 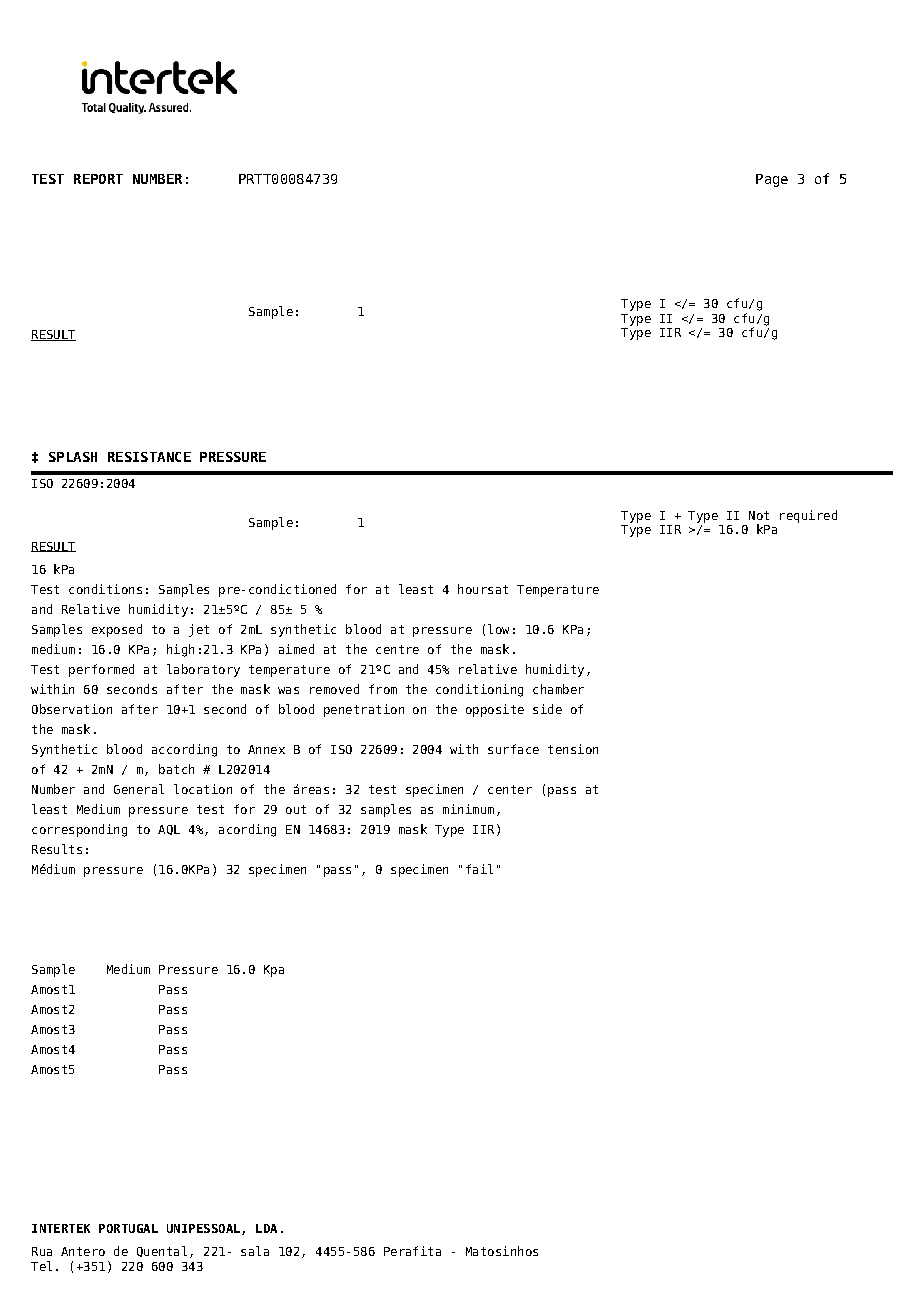 What do you see at coordinates (266, 1228) in the document?
I see `LDA` at bounding box center [266, 1228].
